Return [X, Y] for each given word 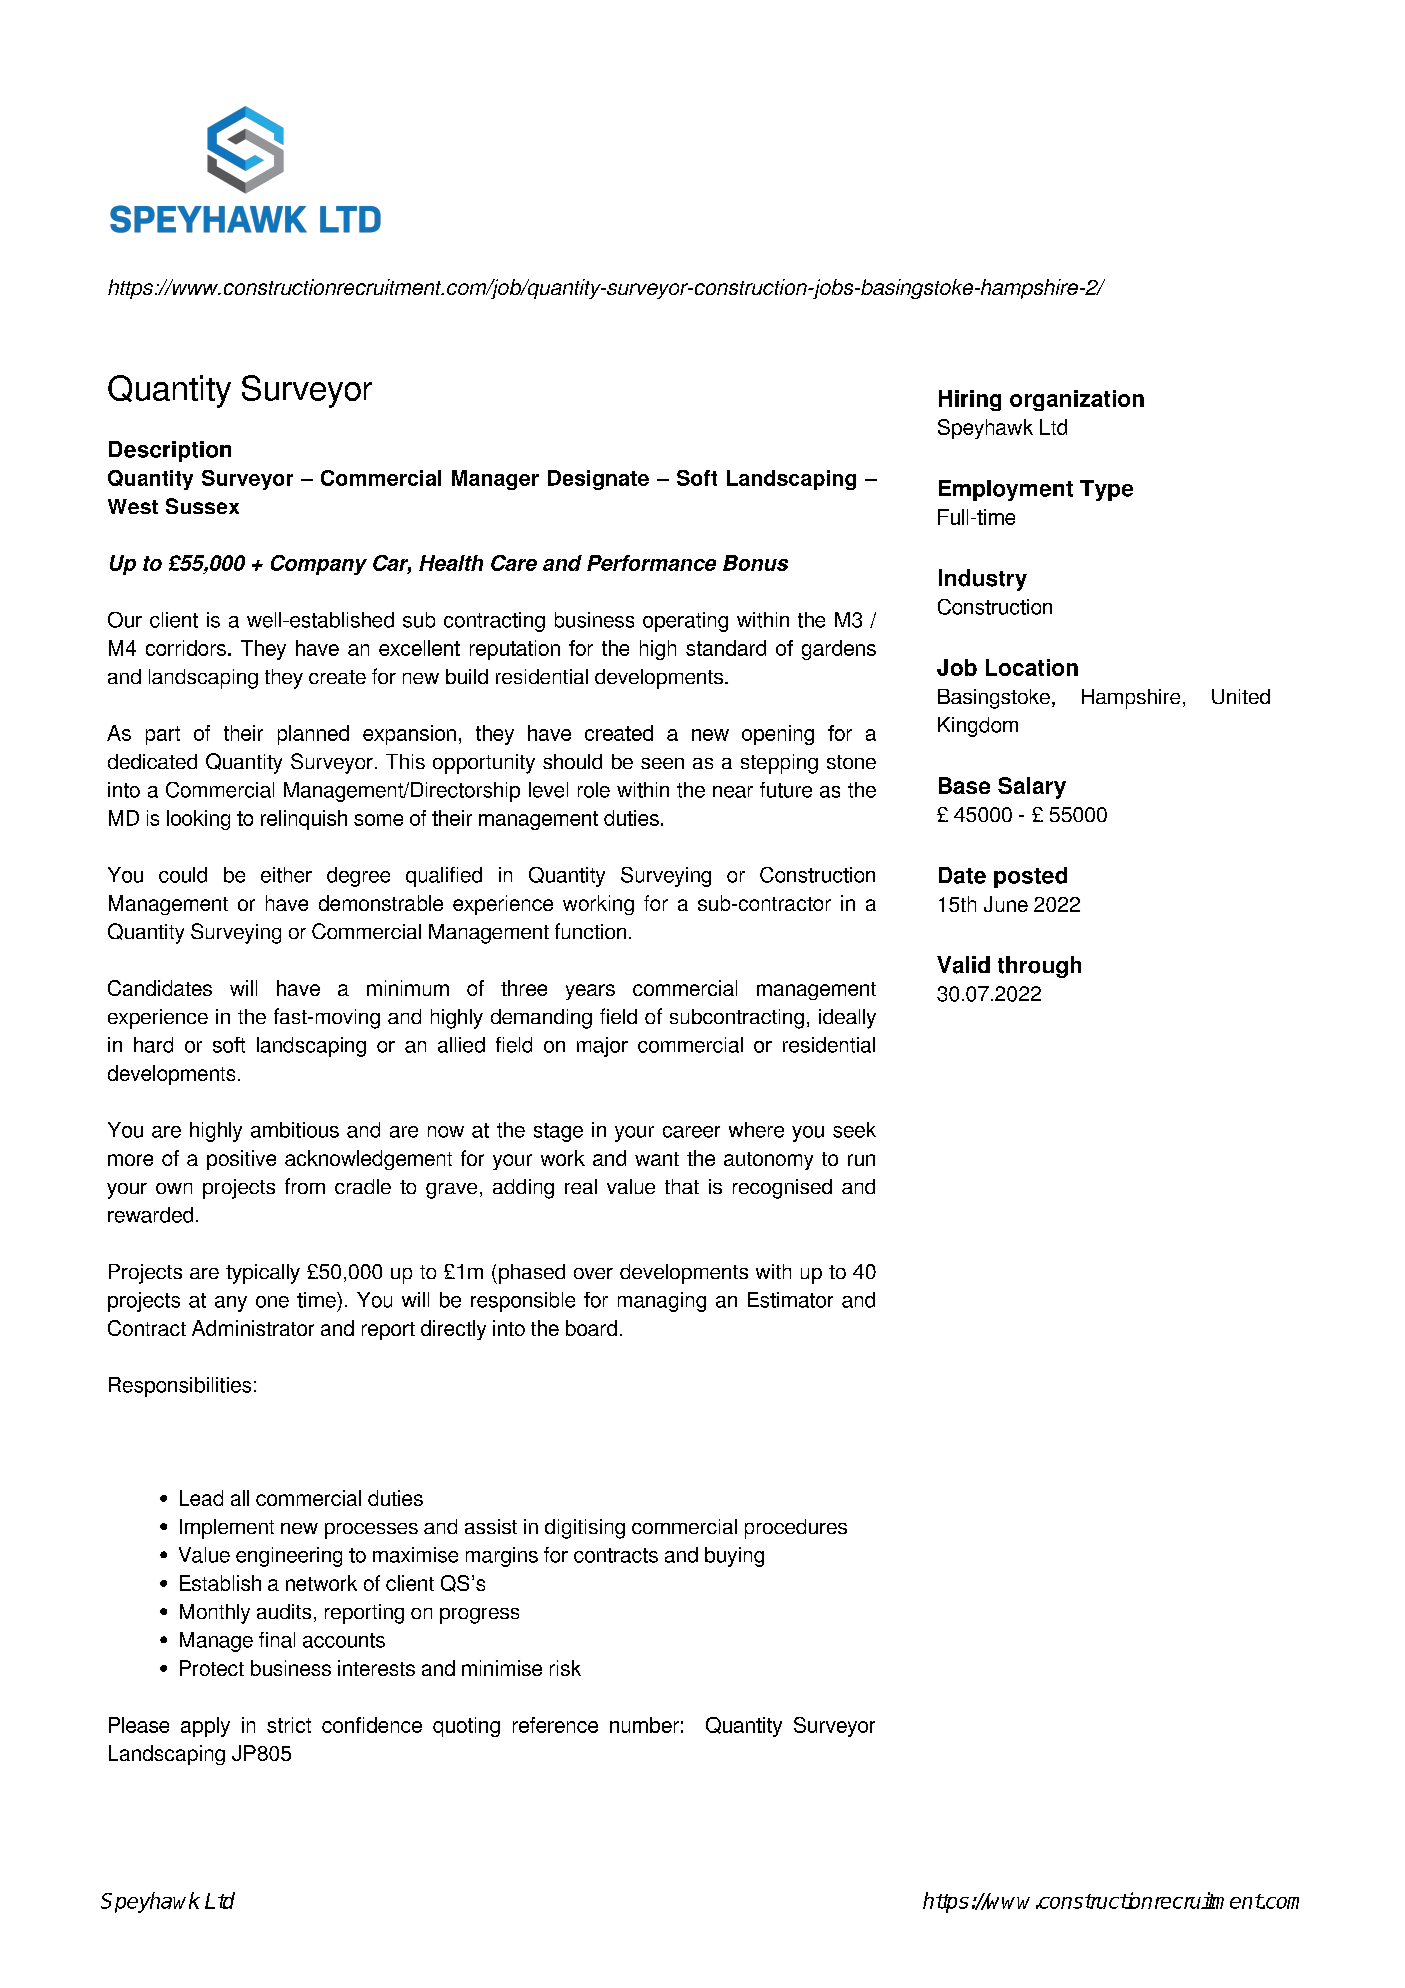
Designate [598, 480]
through [1039, 967]
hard [153, 1045]
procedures [796, 1529]
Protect [212, 1668]
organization [1077, 400]
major [602, 1047]
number [644, 1725]
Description [170, 451]
